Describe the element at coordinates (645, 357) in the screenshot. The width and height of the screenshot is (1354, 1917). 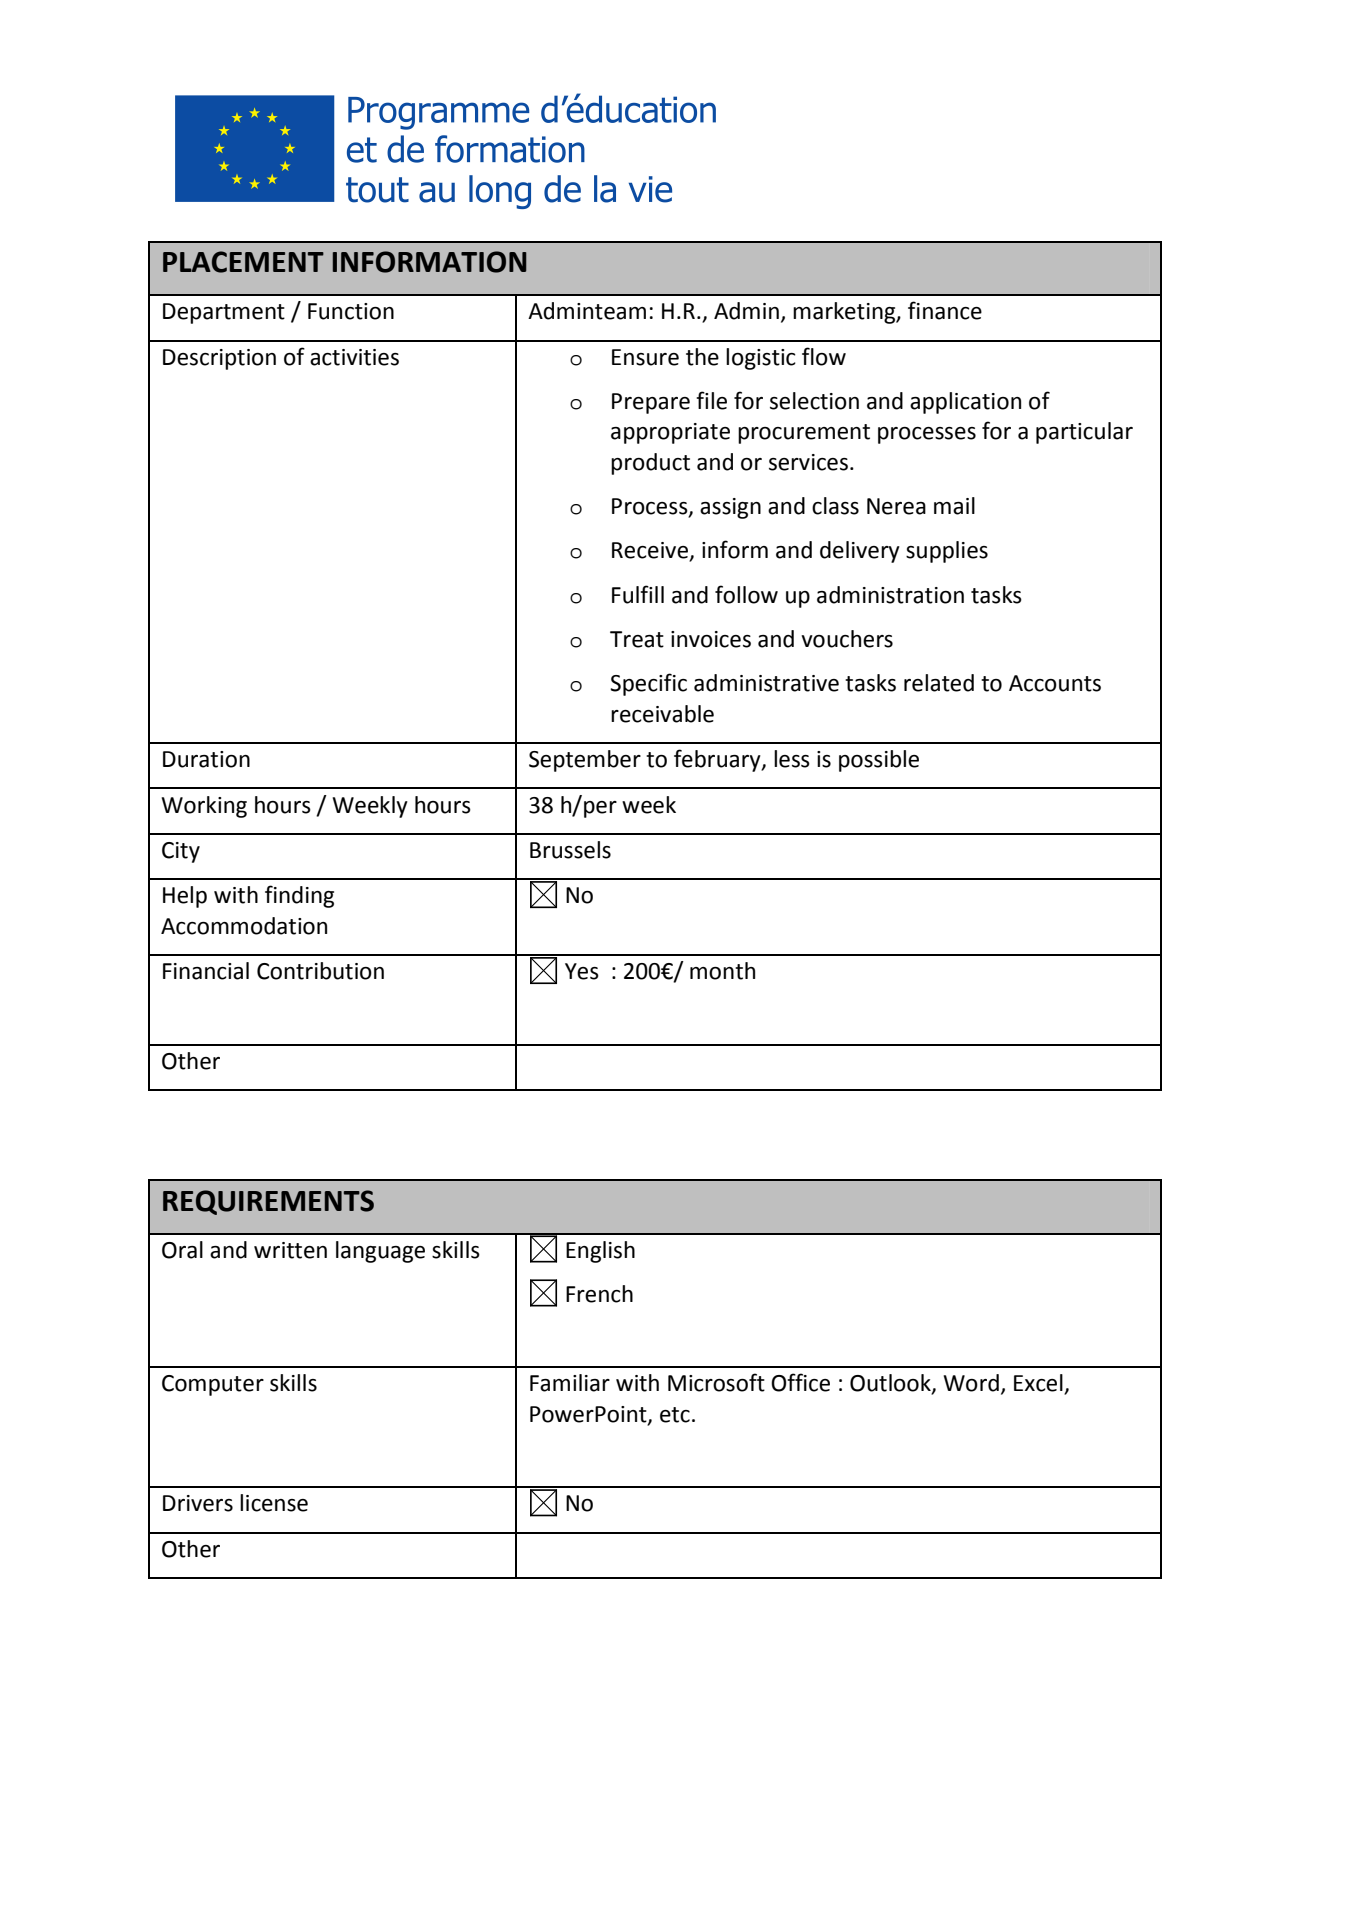
I see `Ensure` at that location.
